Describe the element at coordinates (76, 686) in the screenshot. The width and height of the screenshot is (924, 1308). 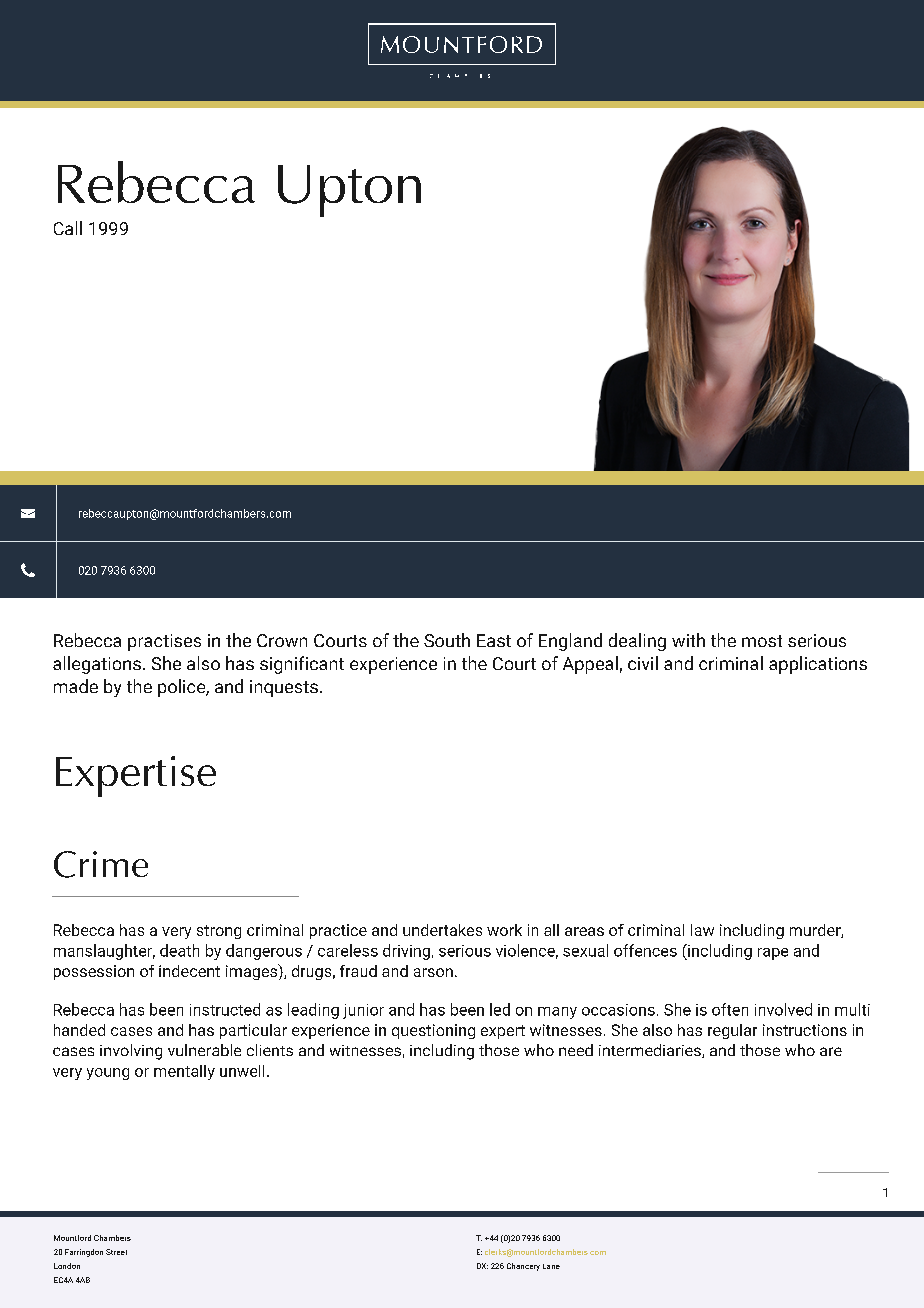
I see `made` at that location.
